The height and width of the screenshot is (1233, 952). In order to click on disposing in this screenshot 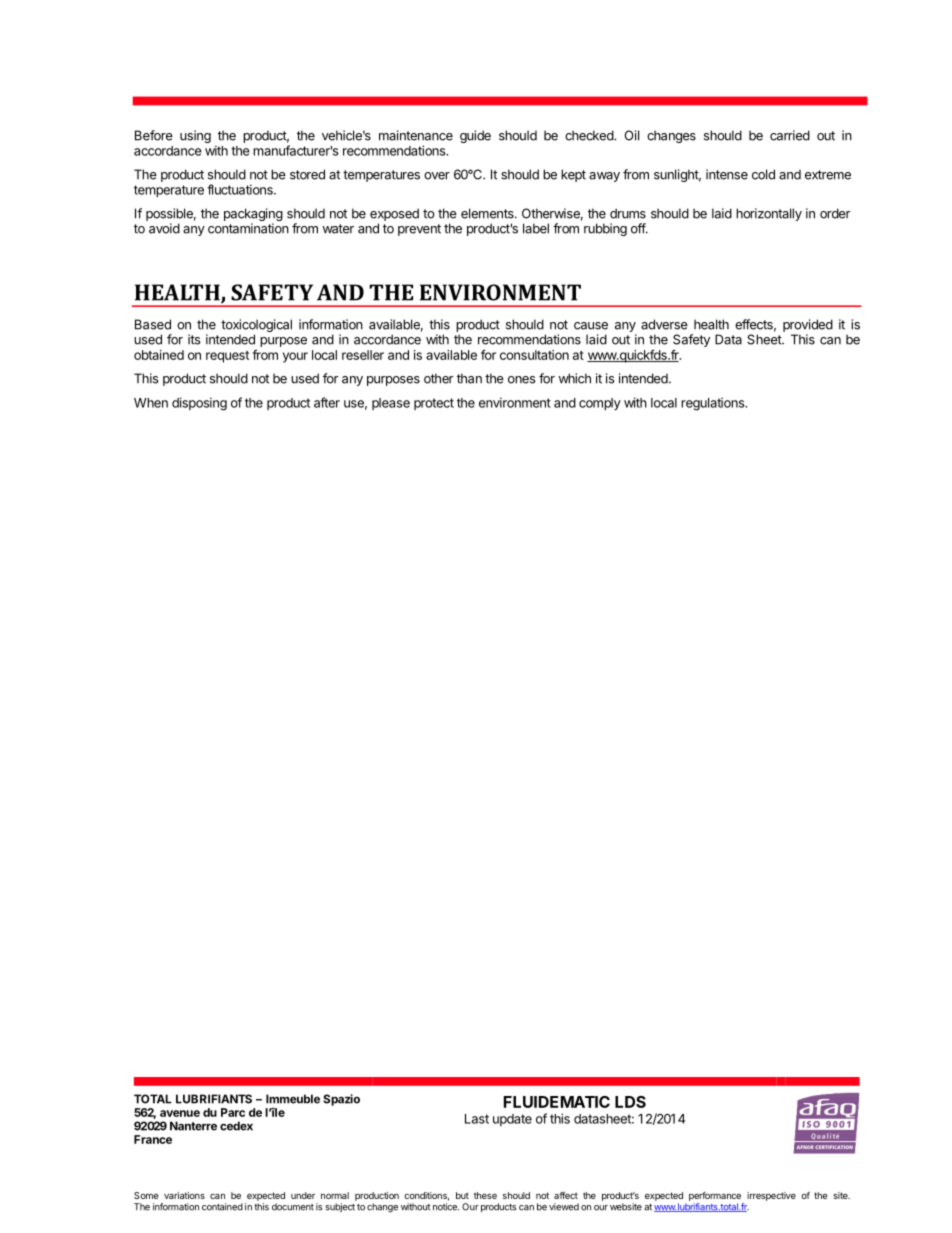, I will do `click(199, 404)`.
